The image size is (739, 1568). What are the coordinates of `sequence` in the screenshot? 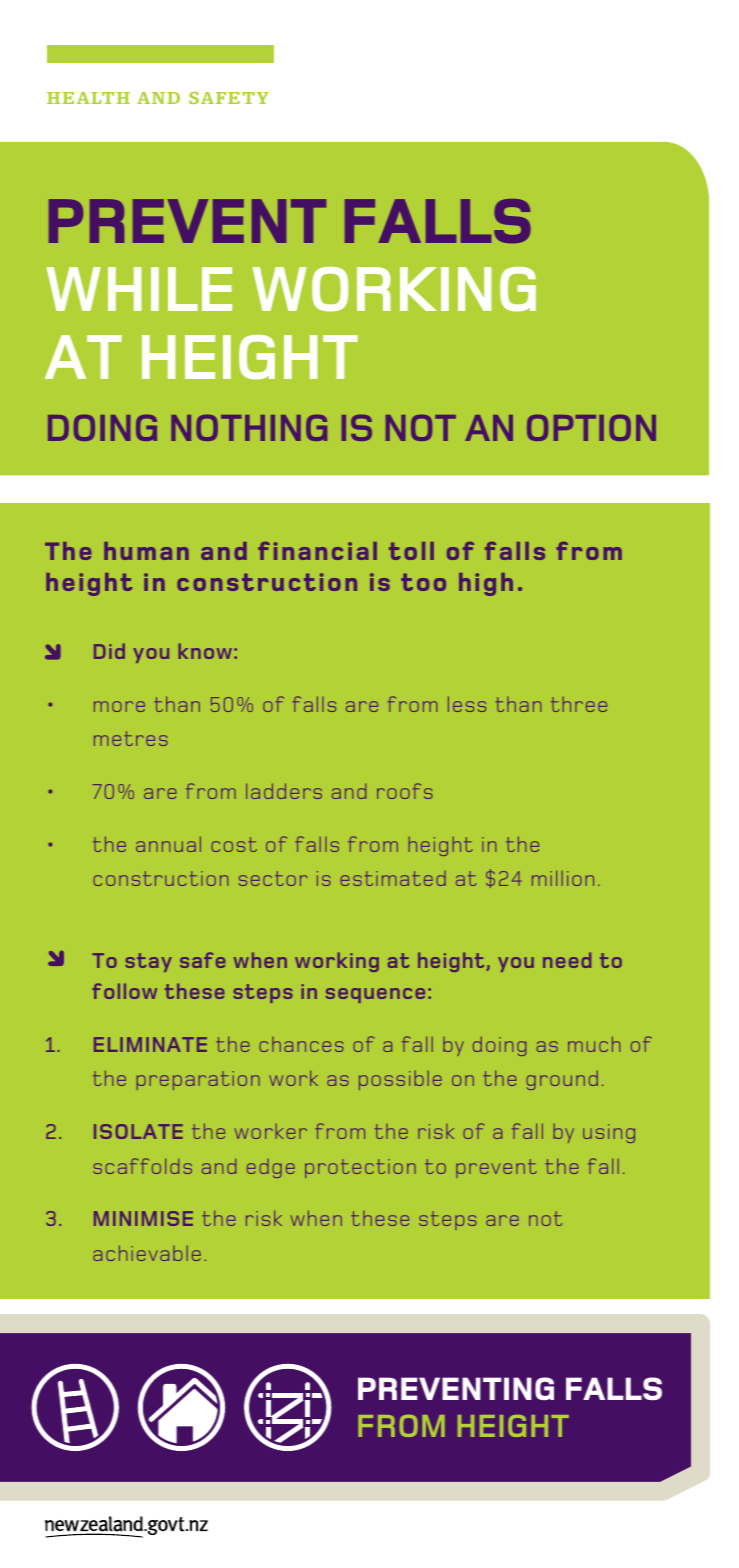 It's located at (375, 995).
